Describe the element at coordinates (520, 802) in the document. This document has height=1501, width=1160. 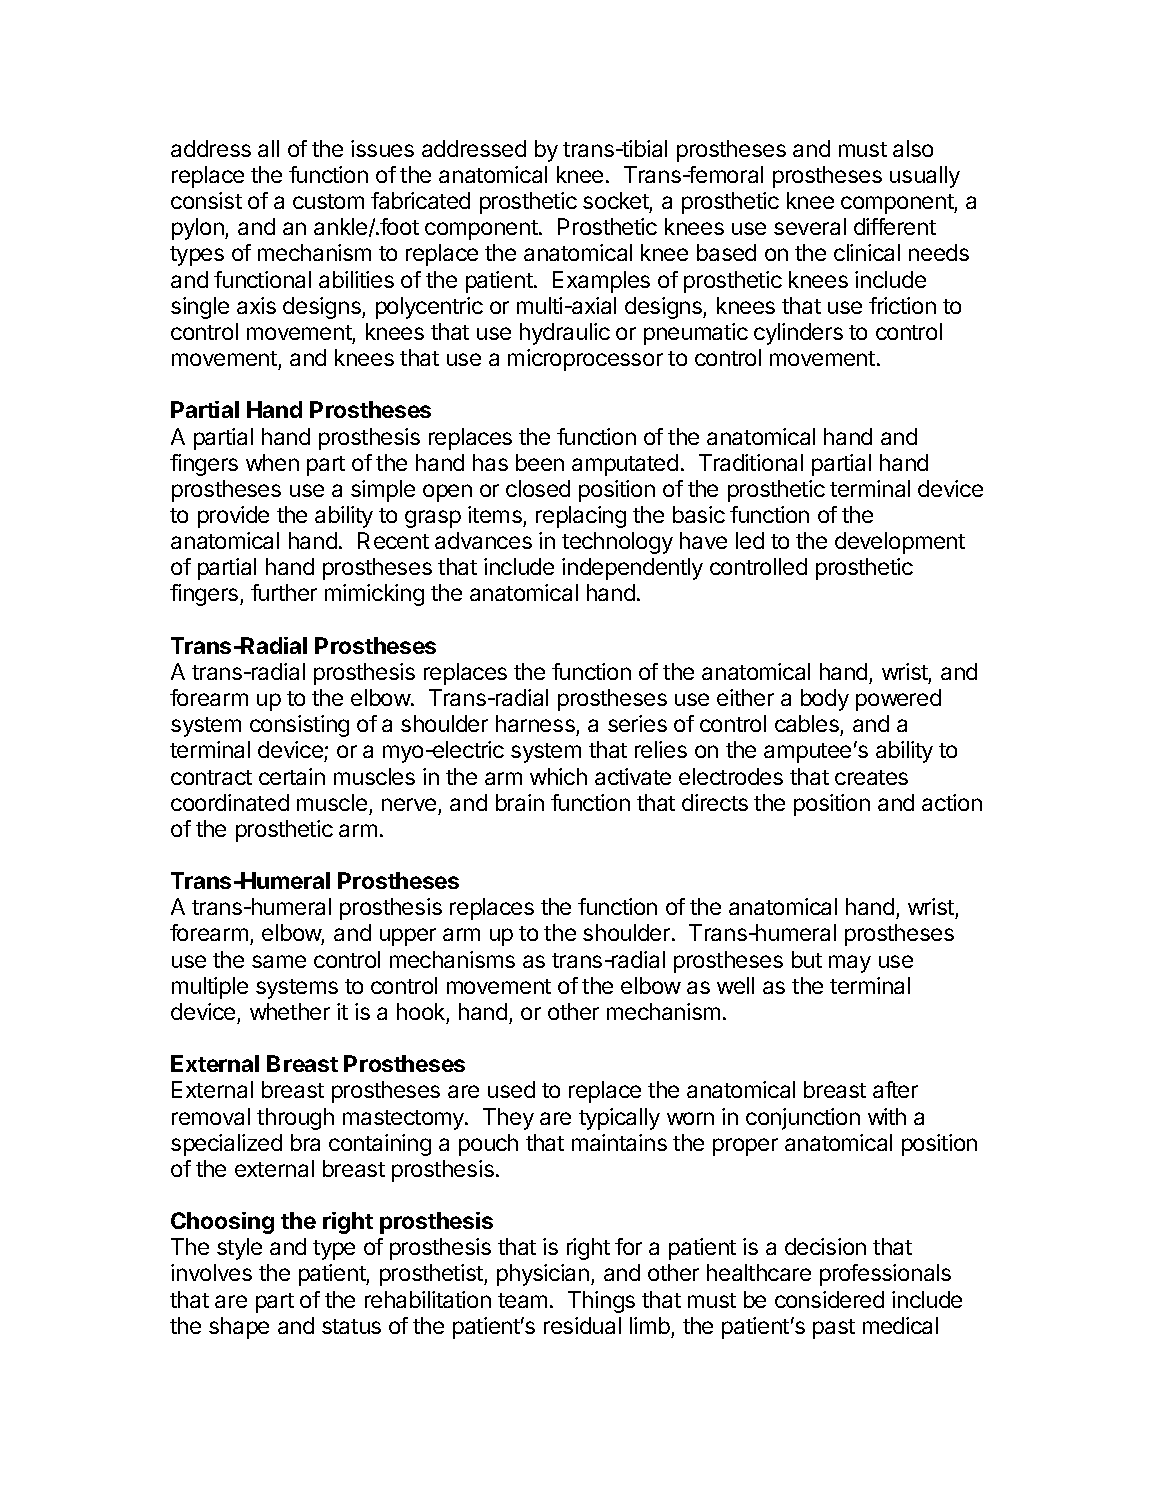
I see `brain` at that location.
